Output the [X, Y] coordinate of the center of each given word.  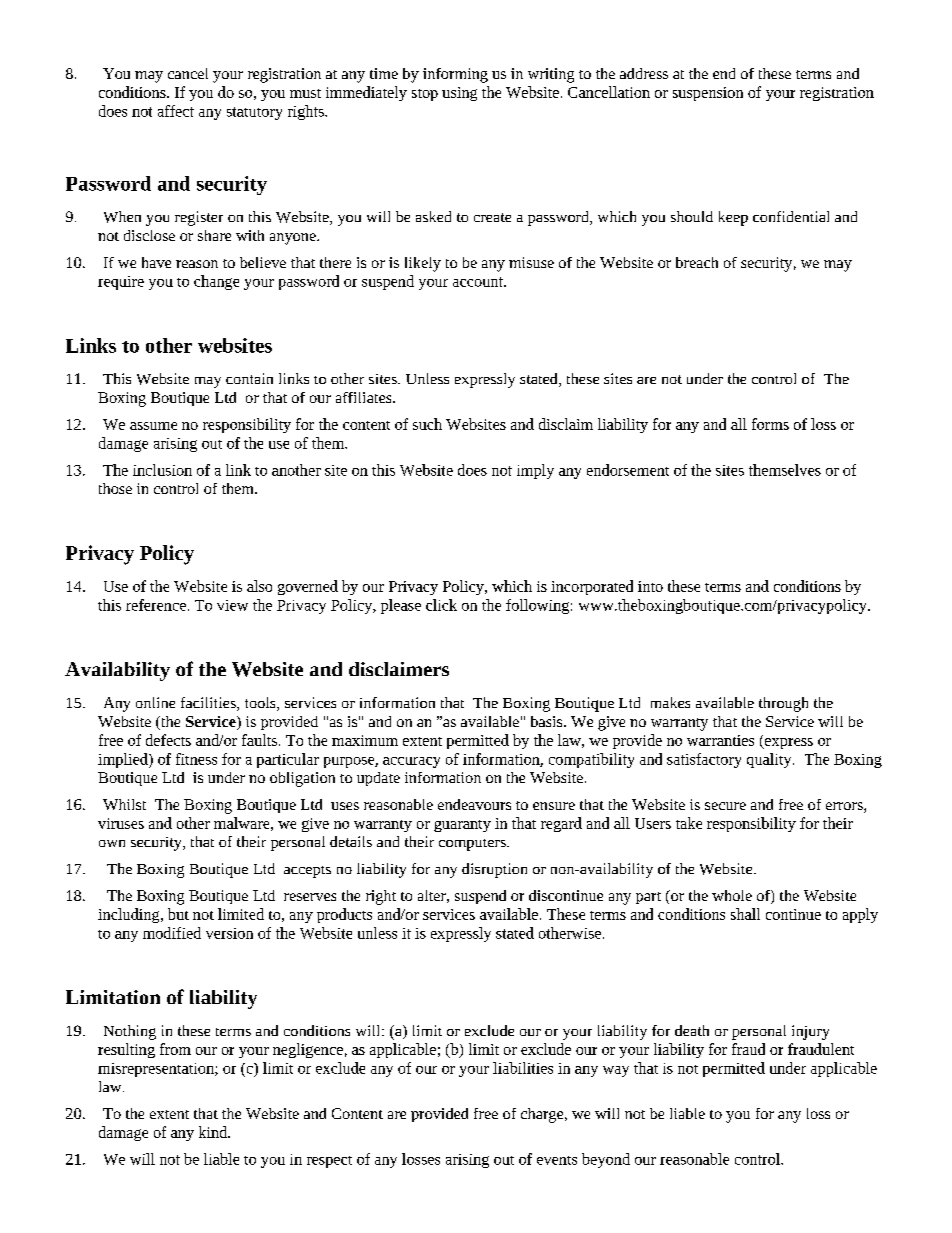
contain [249, 378]
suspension [708, 94]
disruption [494, 870]
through [783, 704]
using [459, 94]
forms [770, 424]
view [232, 605]
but [178, 914]
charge [543, 1115]
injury [810, 1032]
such [427, 424]
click [441, 605]
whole [732, 895]
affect [176, 111]
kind [214, 1132]
